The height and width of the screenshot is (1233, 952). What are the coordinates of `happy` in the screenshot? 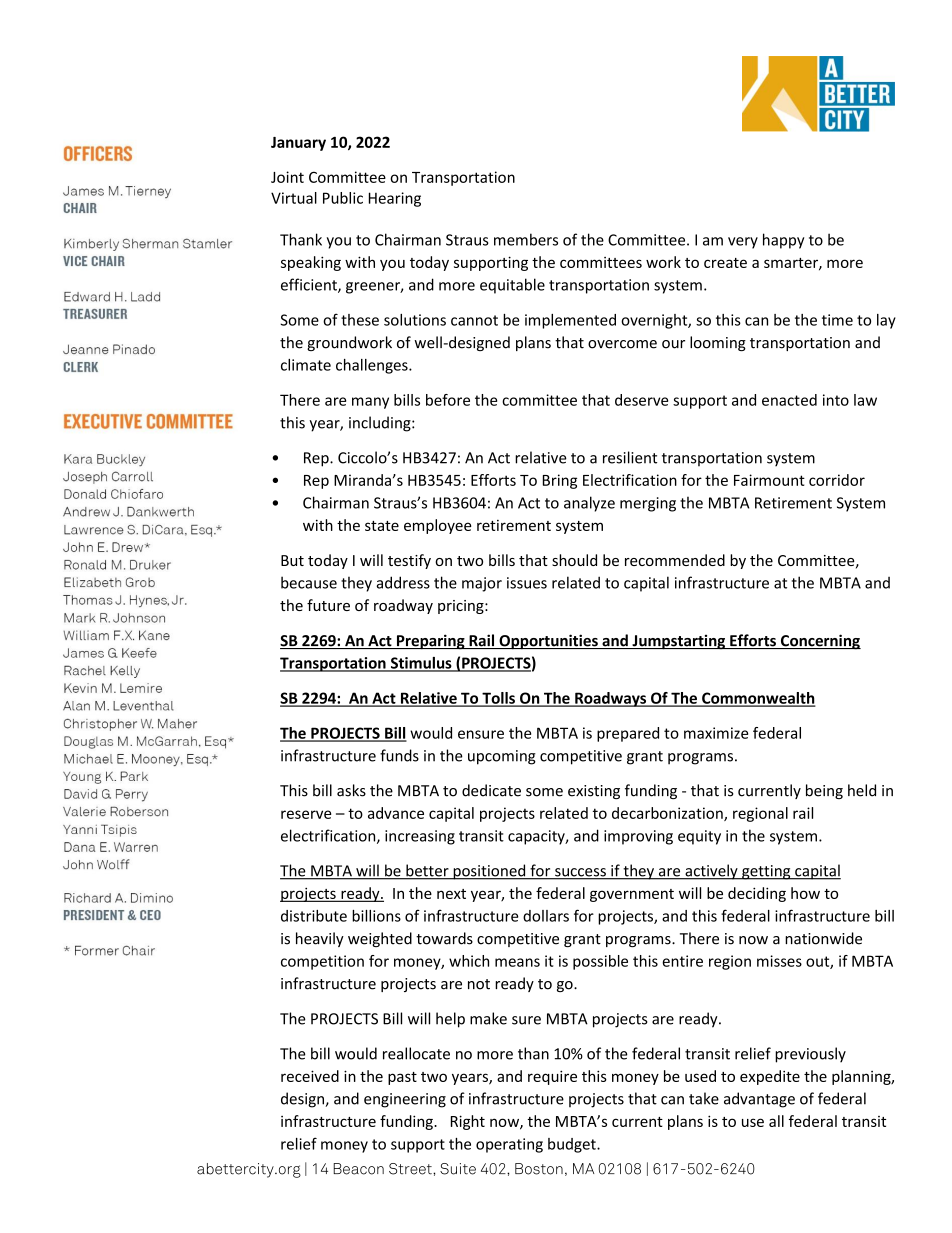 It's located at (783, 241).
